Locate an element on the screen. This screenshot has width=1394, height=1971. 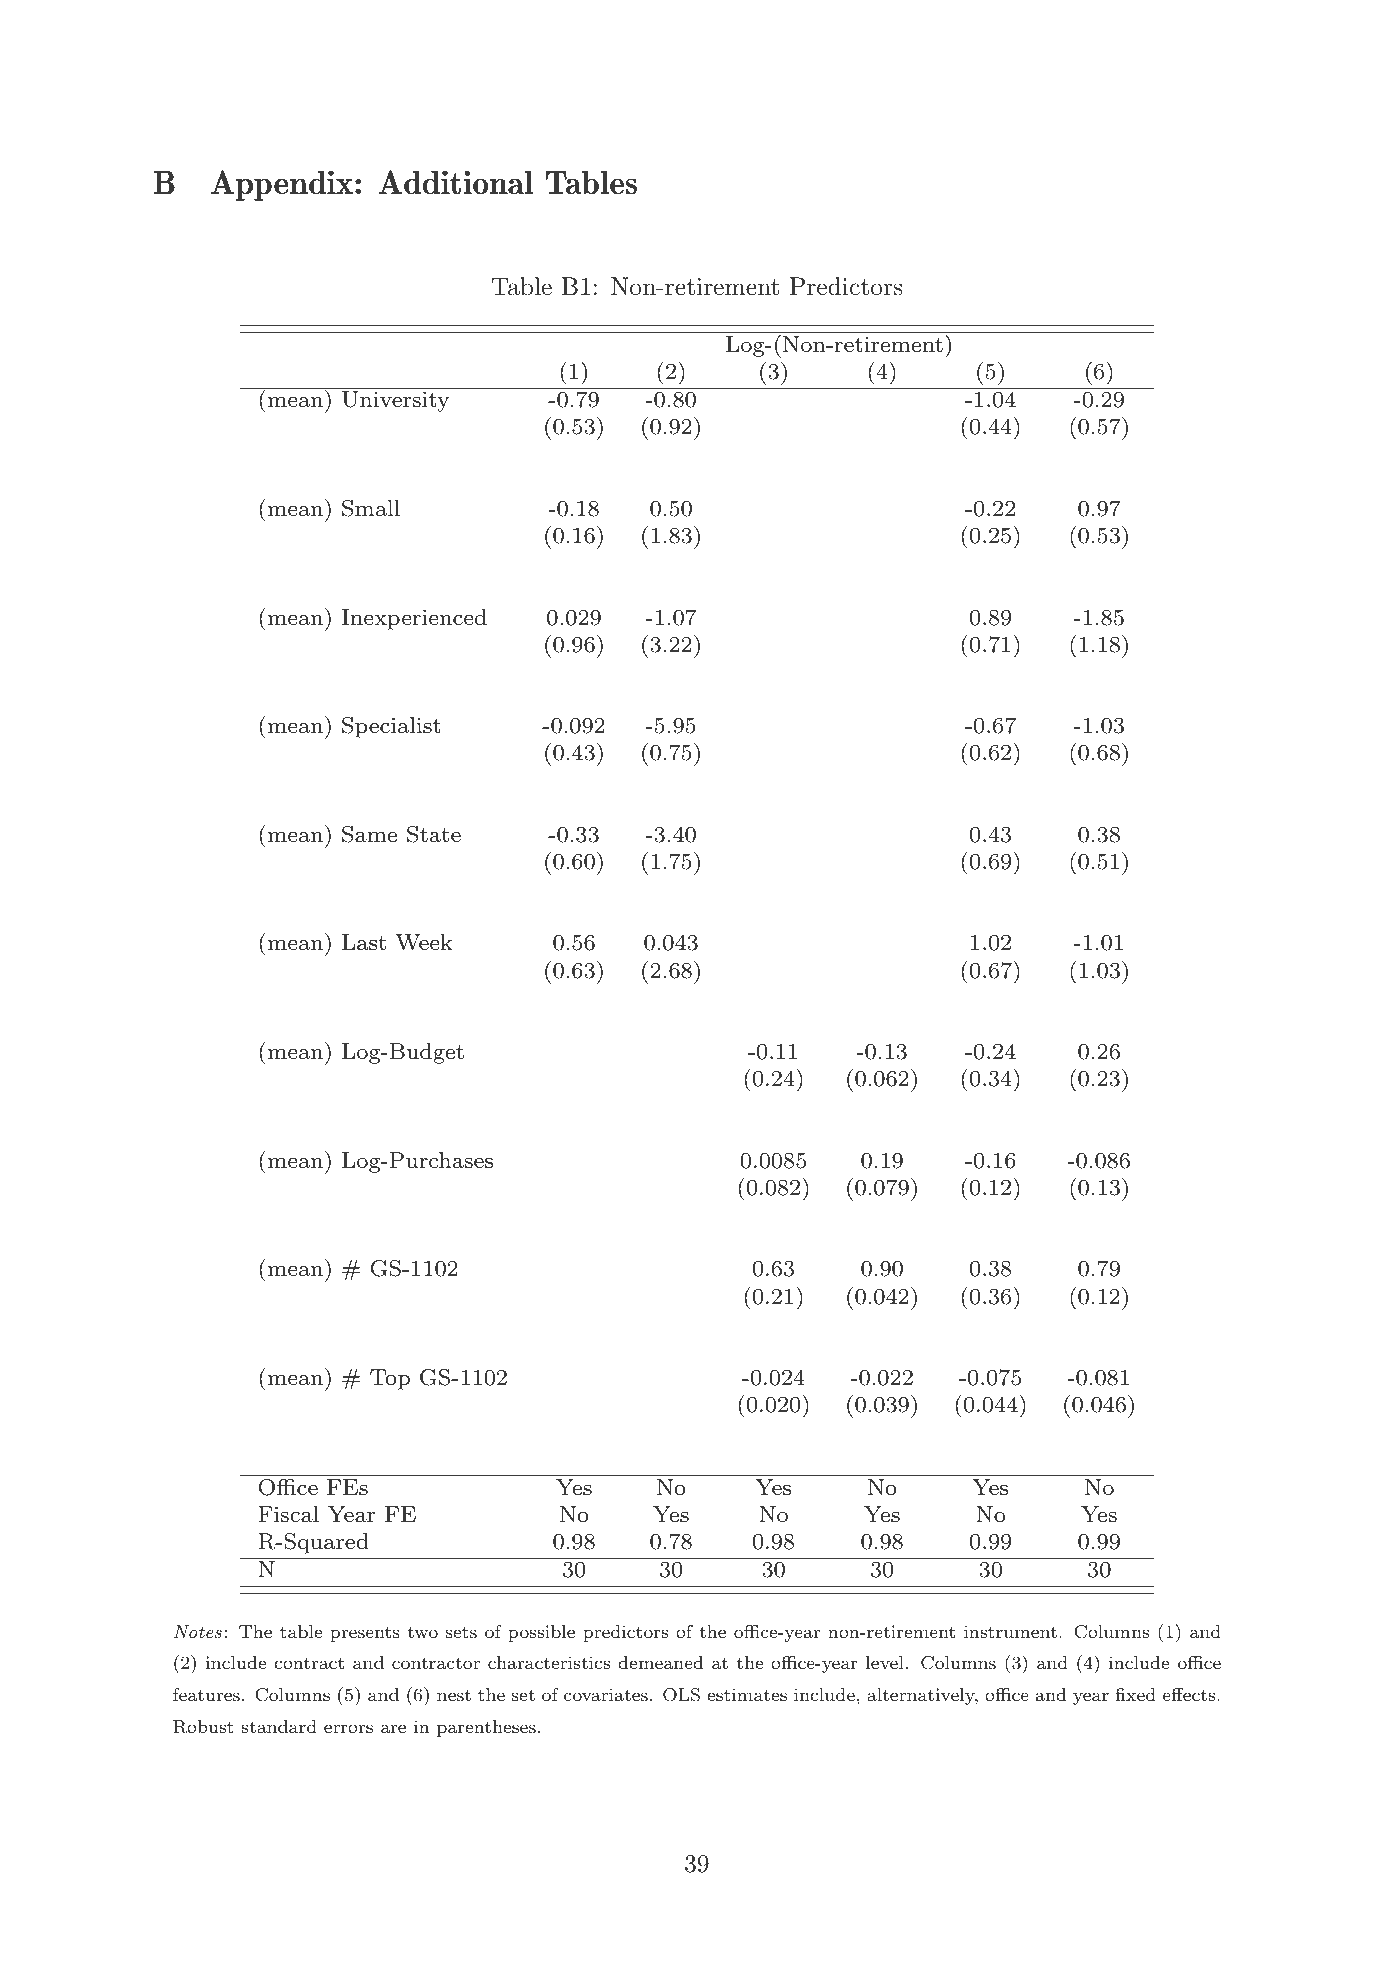
Top is located at coordinates (390, 1379).
